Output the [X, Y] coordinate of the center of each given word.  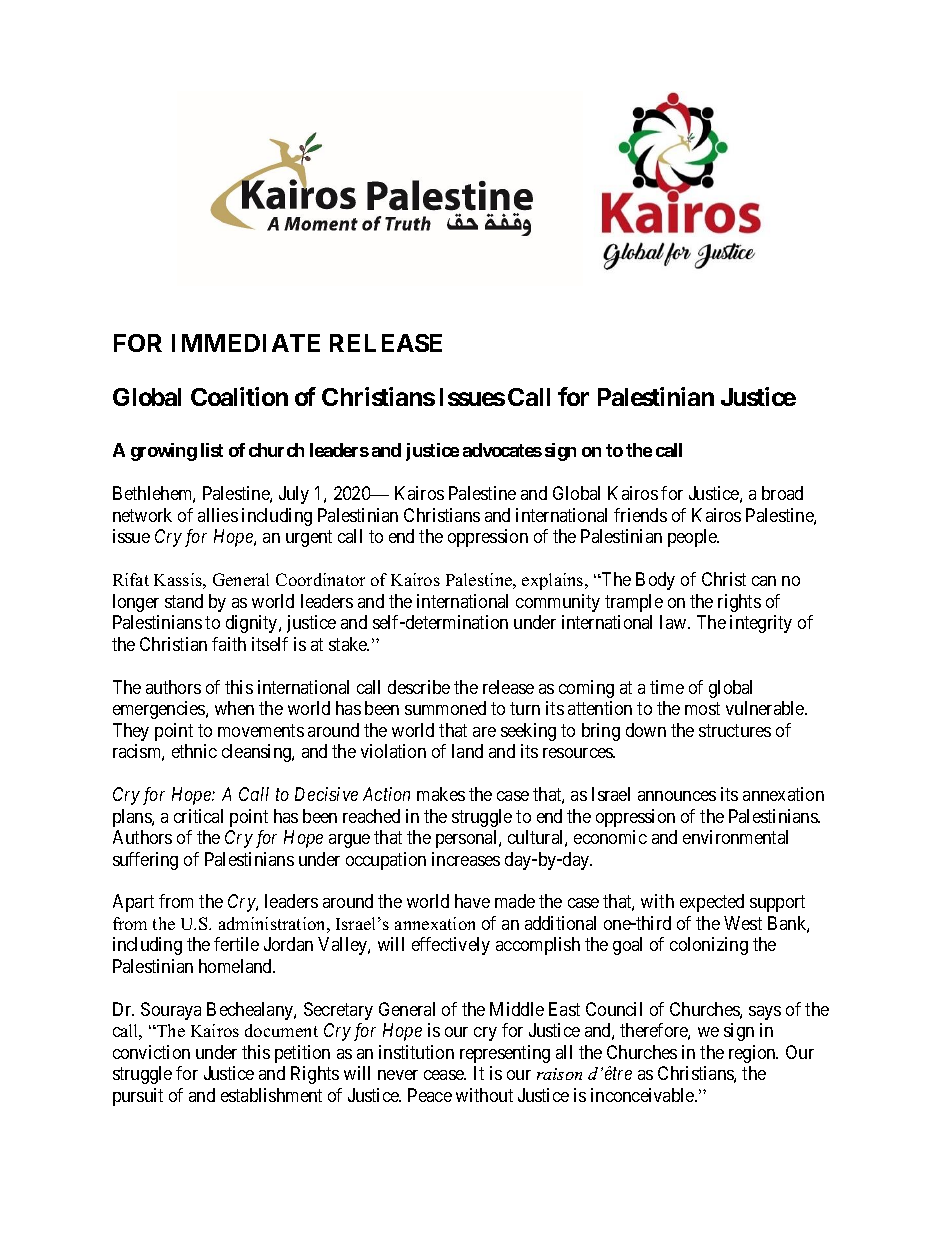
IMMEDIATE [246, 343]
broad [782, 493]
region [753, 1054]
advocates [502, 450]
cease [445, 1075]
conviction [151, 1052]
